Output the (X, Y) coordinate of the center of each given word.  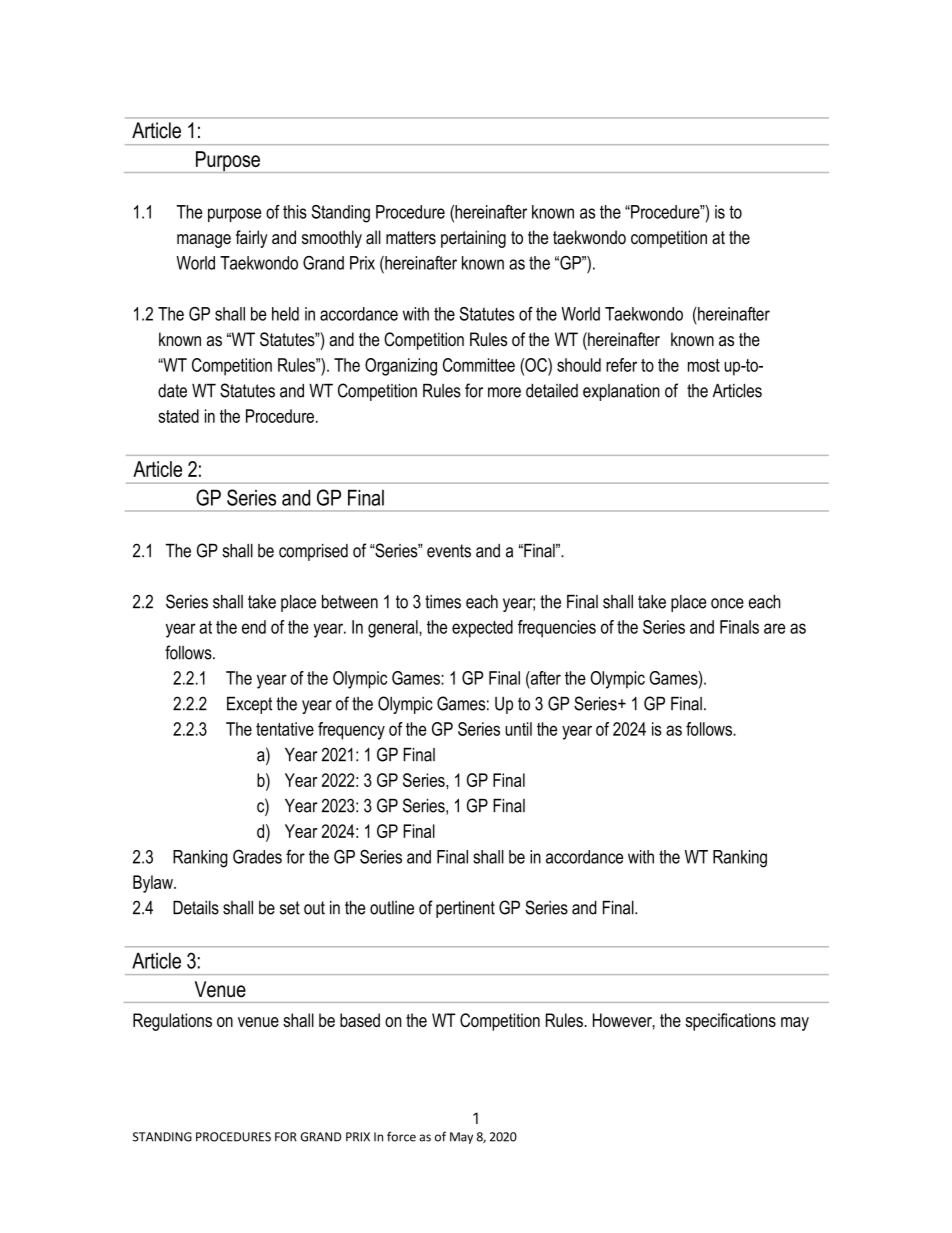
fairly (252, 239)
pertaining (473, 239)
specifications (730, 1022)
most (704, 365)
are (774, 628)
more (504, 392)
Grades (257, 856)
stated (178, 416)
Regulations (172, 1022)
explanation (621, 392)
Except (249, 705)
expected (482, 629)
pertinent (465, 909)
